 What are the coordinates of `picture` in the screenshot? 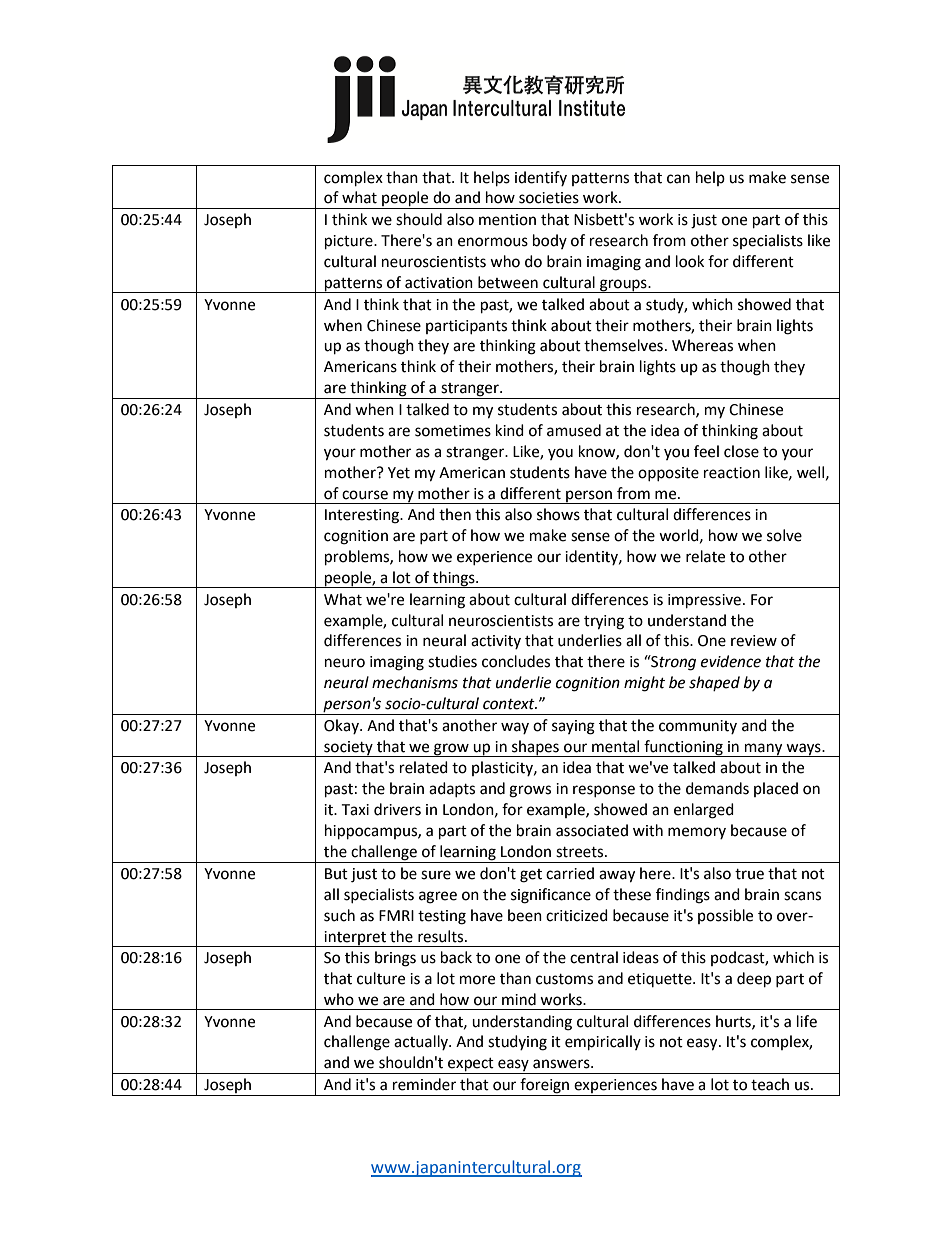 It's located at (350, 242).
